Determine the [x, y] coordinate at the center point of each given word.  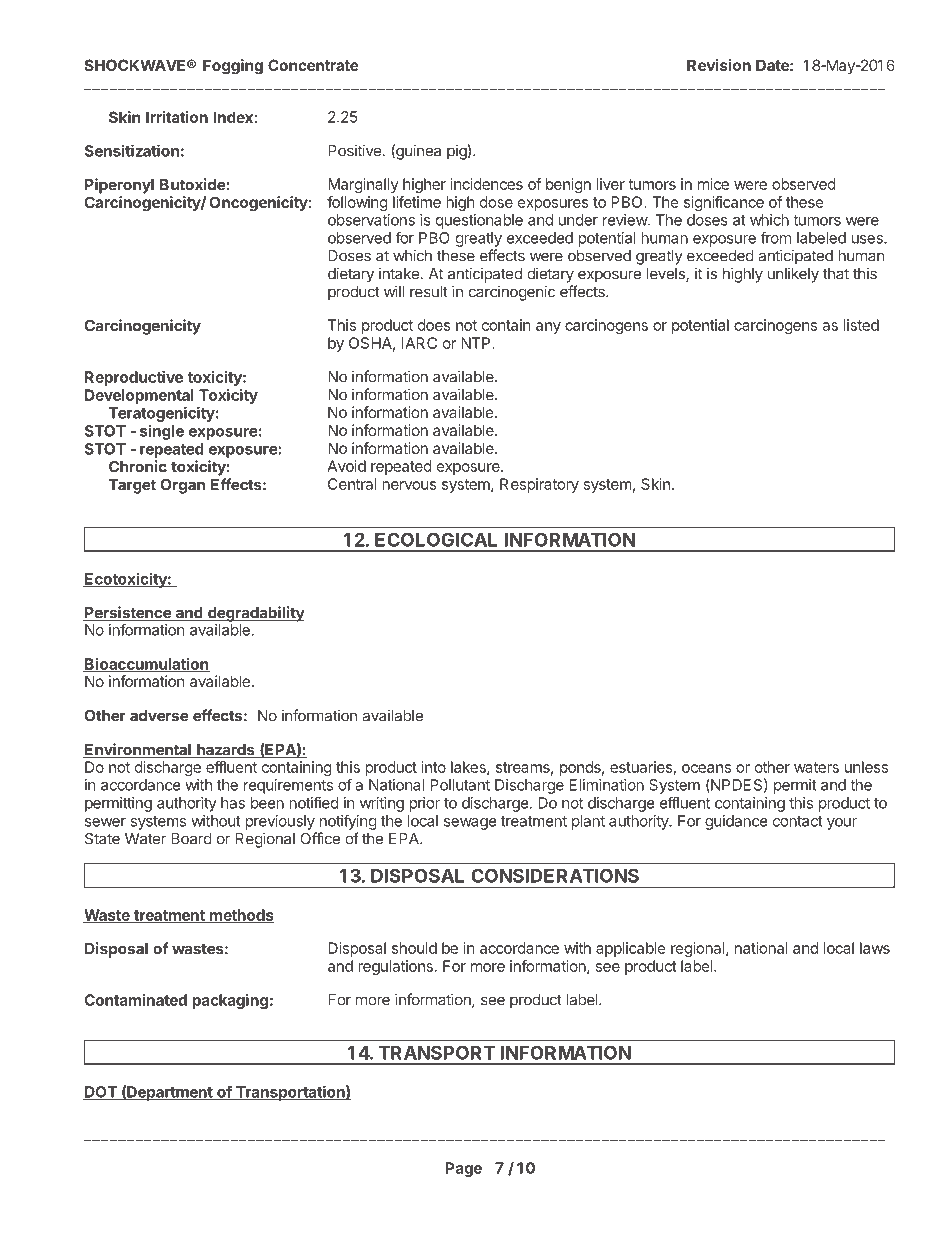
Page [464, 1169]
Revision [719, 65]
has [233, 803]
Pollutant [460, 785]
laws [875, 948]
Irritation [177, 117]
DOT [101, 1093]
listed [861, 325]
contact [798, 821]
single [162, 432]
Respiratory [539, 485]
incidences [487, 184]
